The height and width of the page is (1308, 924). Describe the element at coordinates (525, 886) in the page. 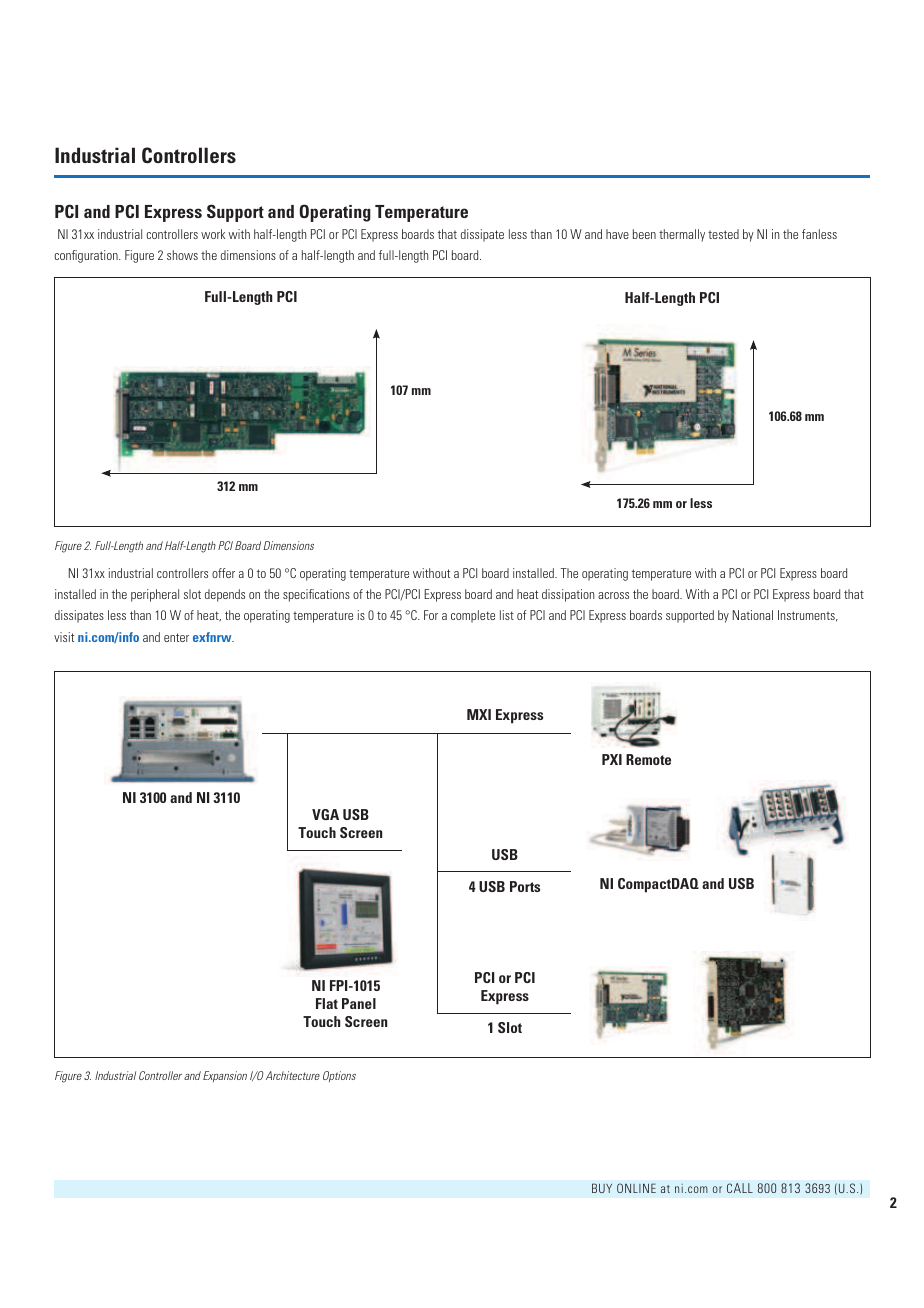

I see `Ports` at that location.
